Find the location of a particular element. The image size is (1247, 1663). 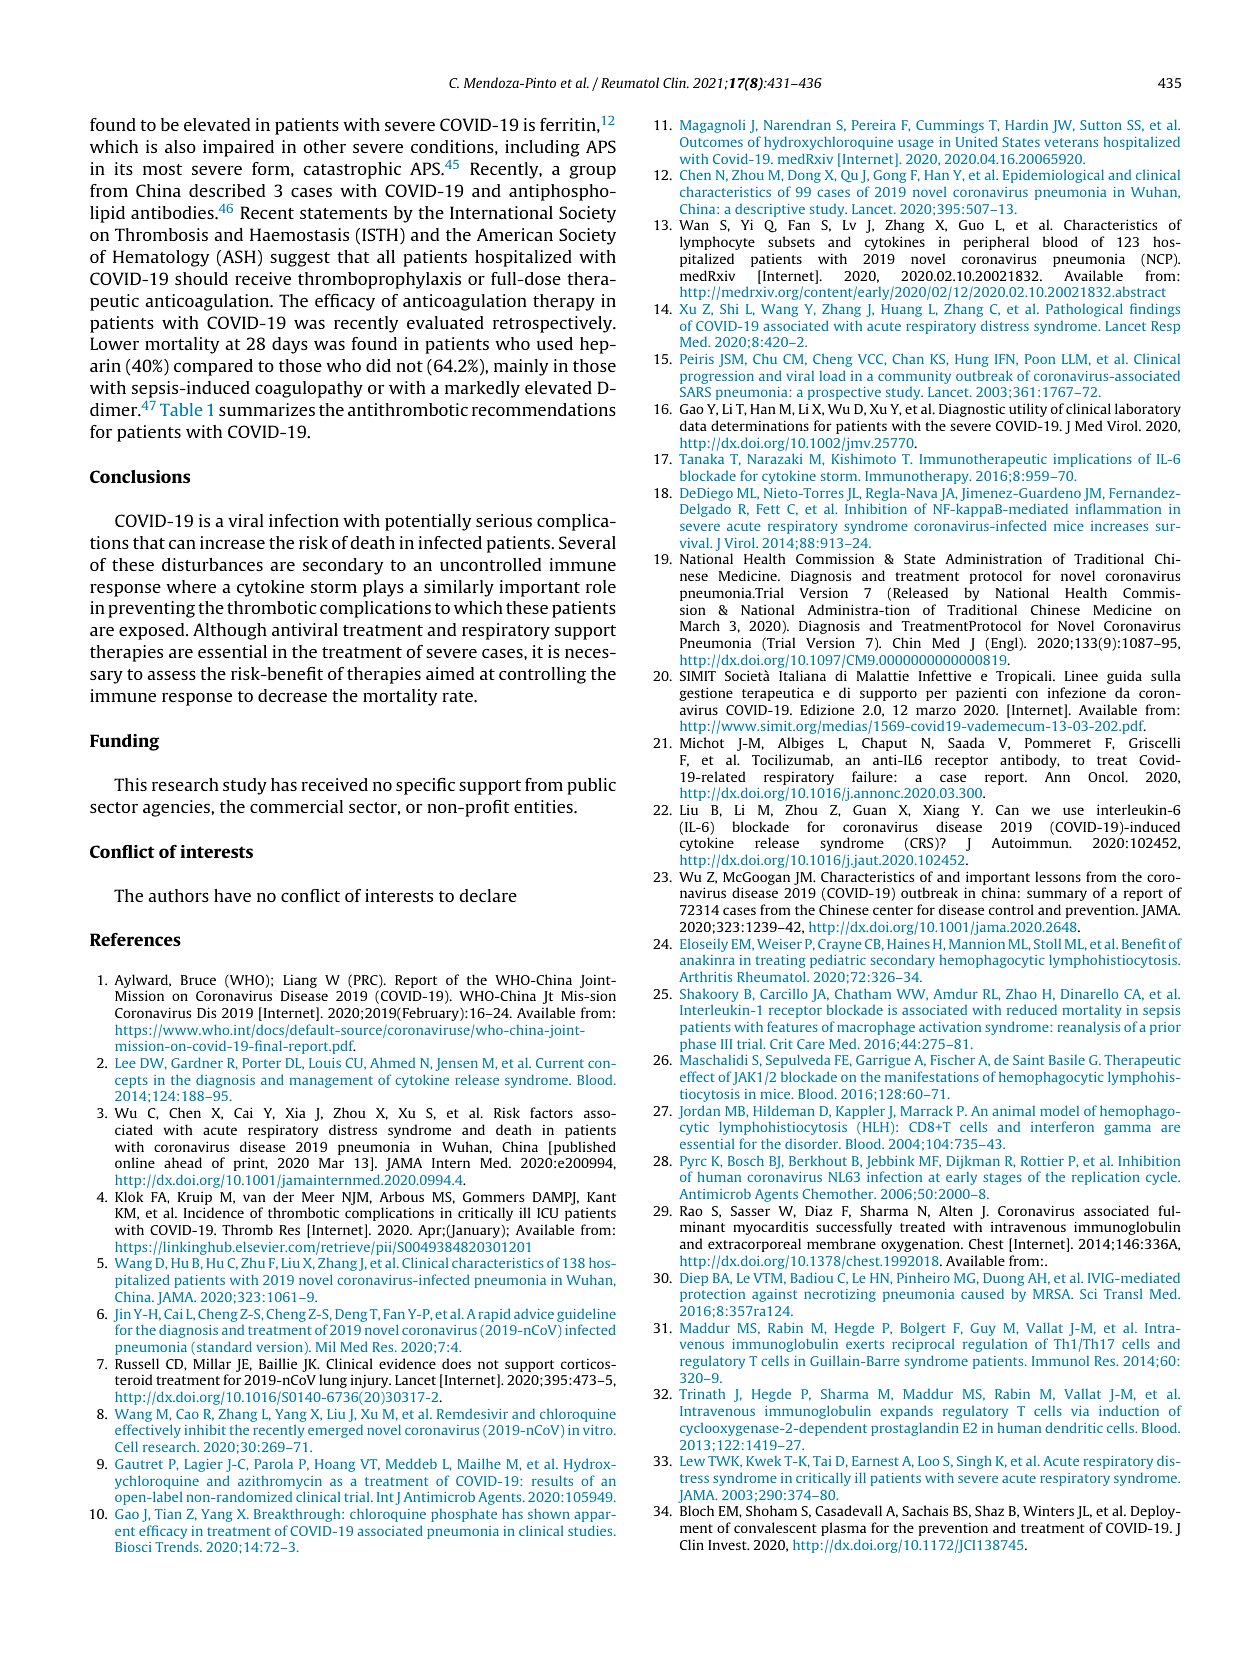

lessons is located at coordinates (1058, 876).
